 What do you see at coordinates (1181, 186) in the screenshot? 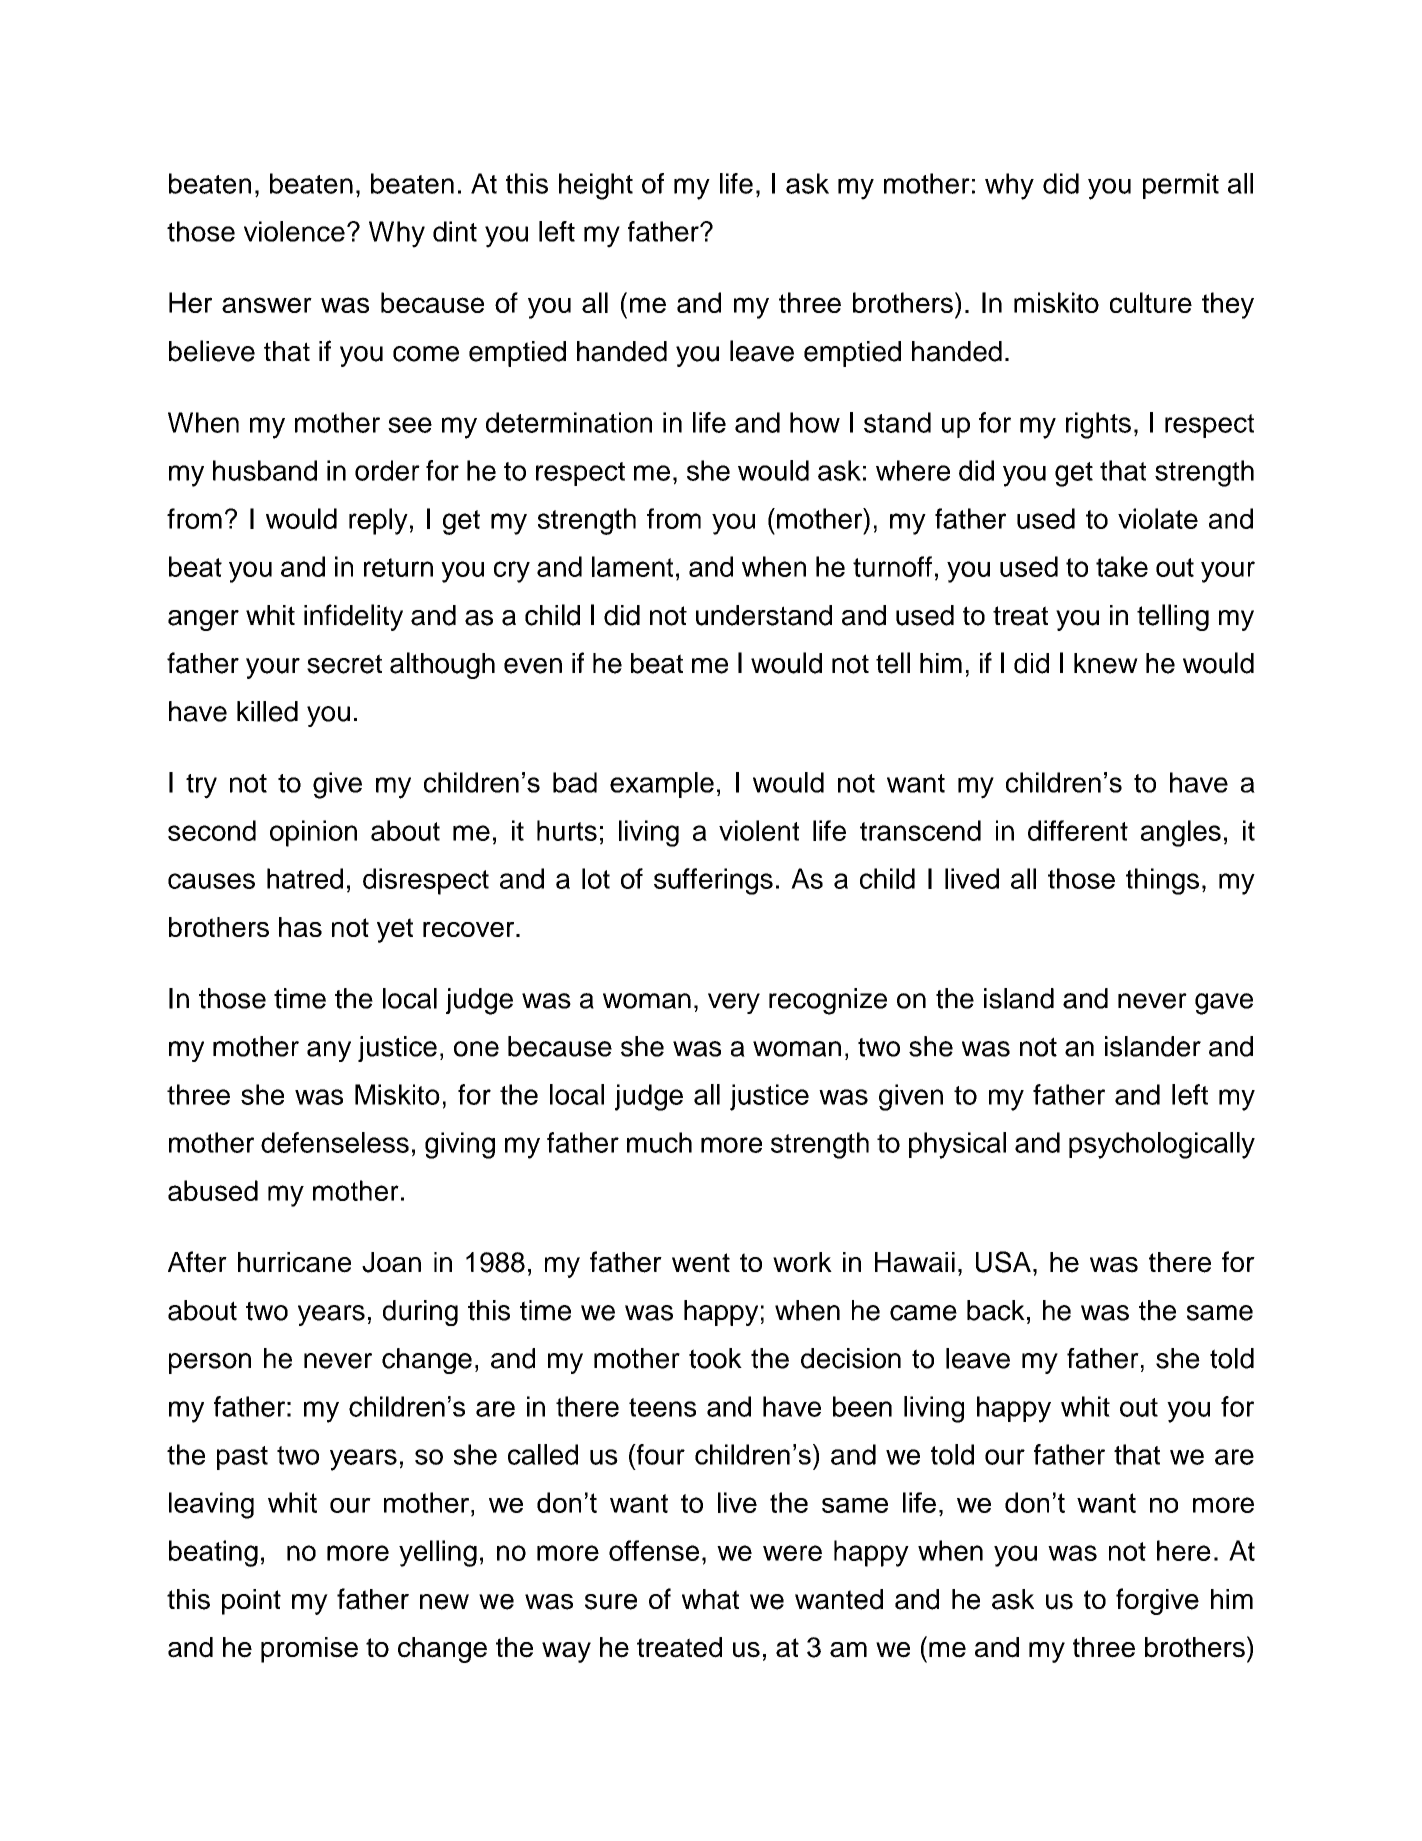
I see `permit` at bounding box center [1181, 186].
